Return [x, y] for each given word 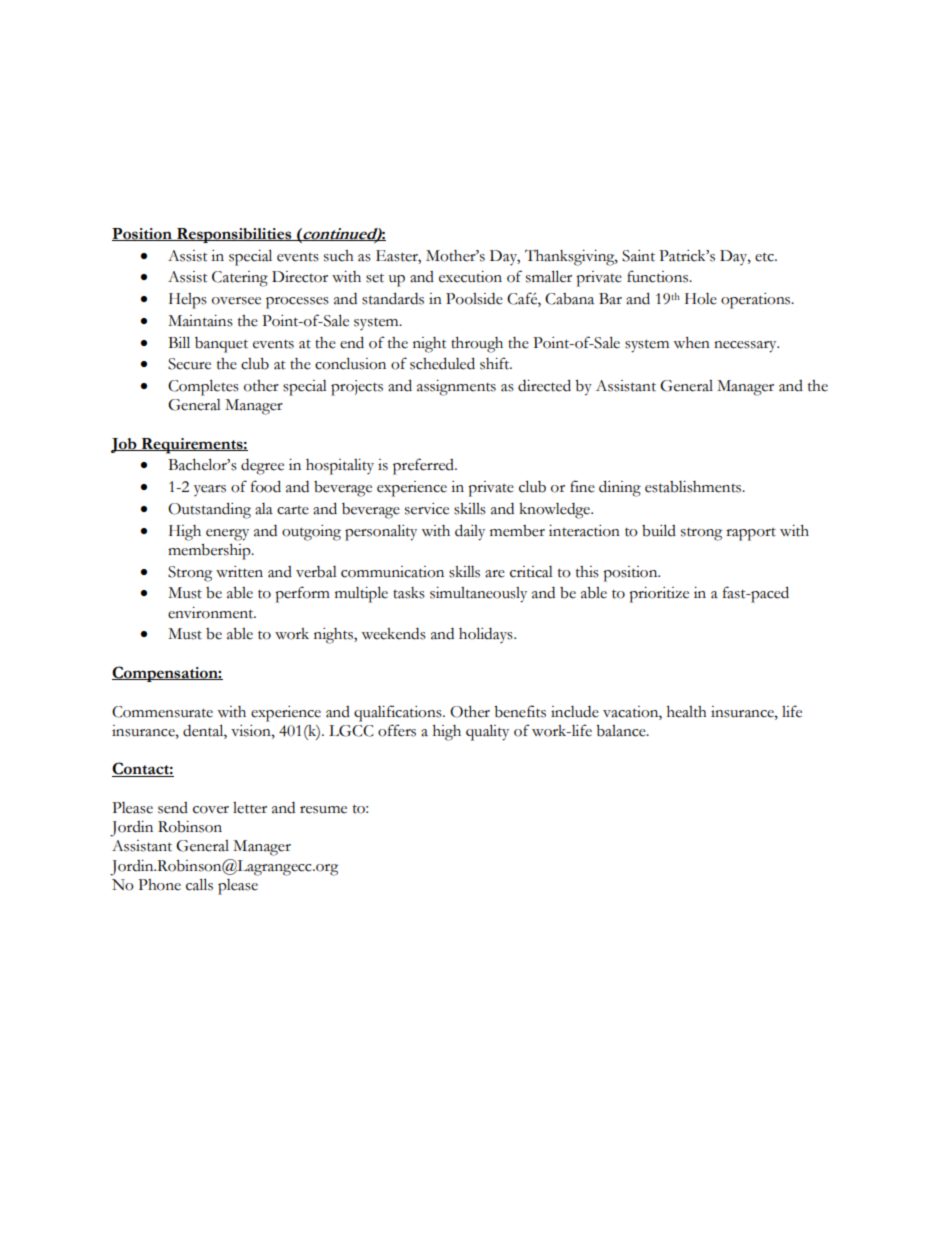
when [691, 343]
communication [392, 572]
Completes [203, 387]
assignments [456, 388]
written [239, 572]
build [659, 530]
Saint [638, 256]
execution [470, 277]
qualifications [399, 713]
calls [199, 884]
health [687, 712]
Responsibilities [234, 235]
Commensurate [162, 712]
